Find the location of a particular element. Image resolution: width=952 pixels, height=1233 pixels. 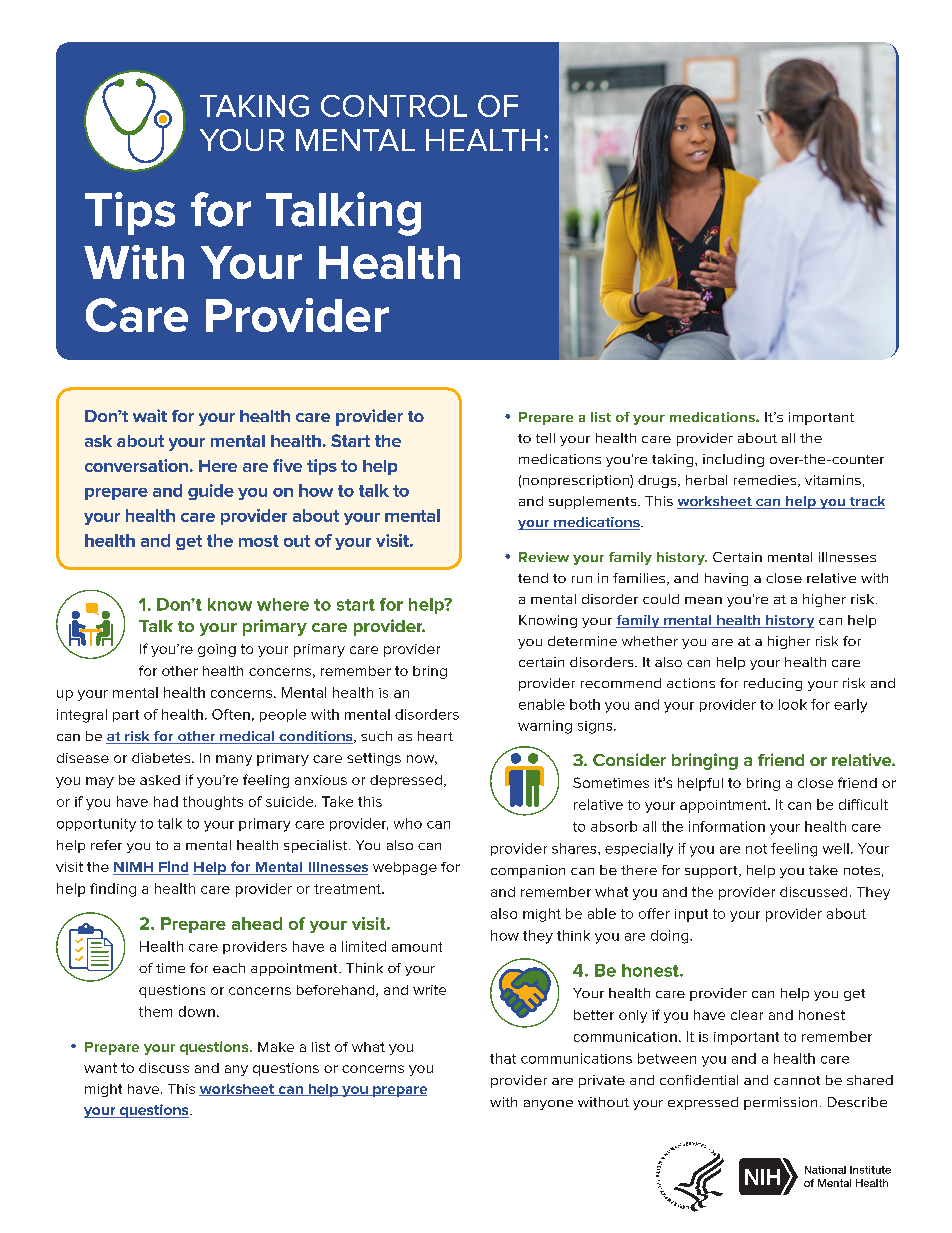

conversation is located at coordinates (136, 465).
